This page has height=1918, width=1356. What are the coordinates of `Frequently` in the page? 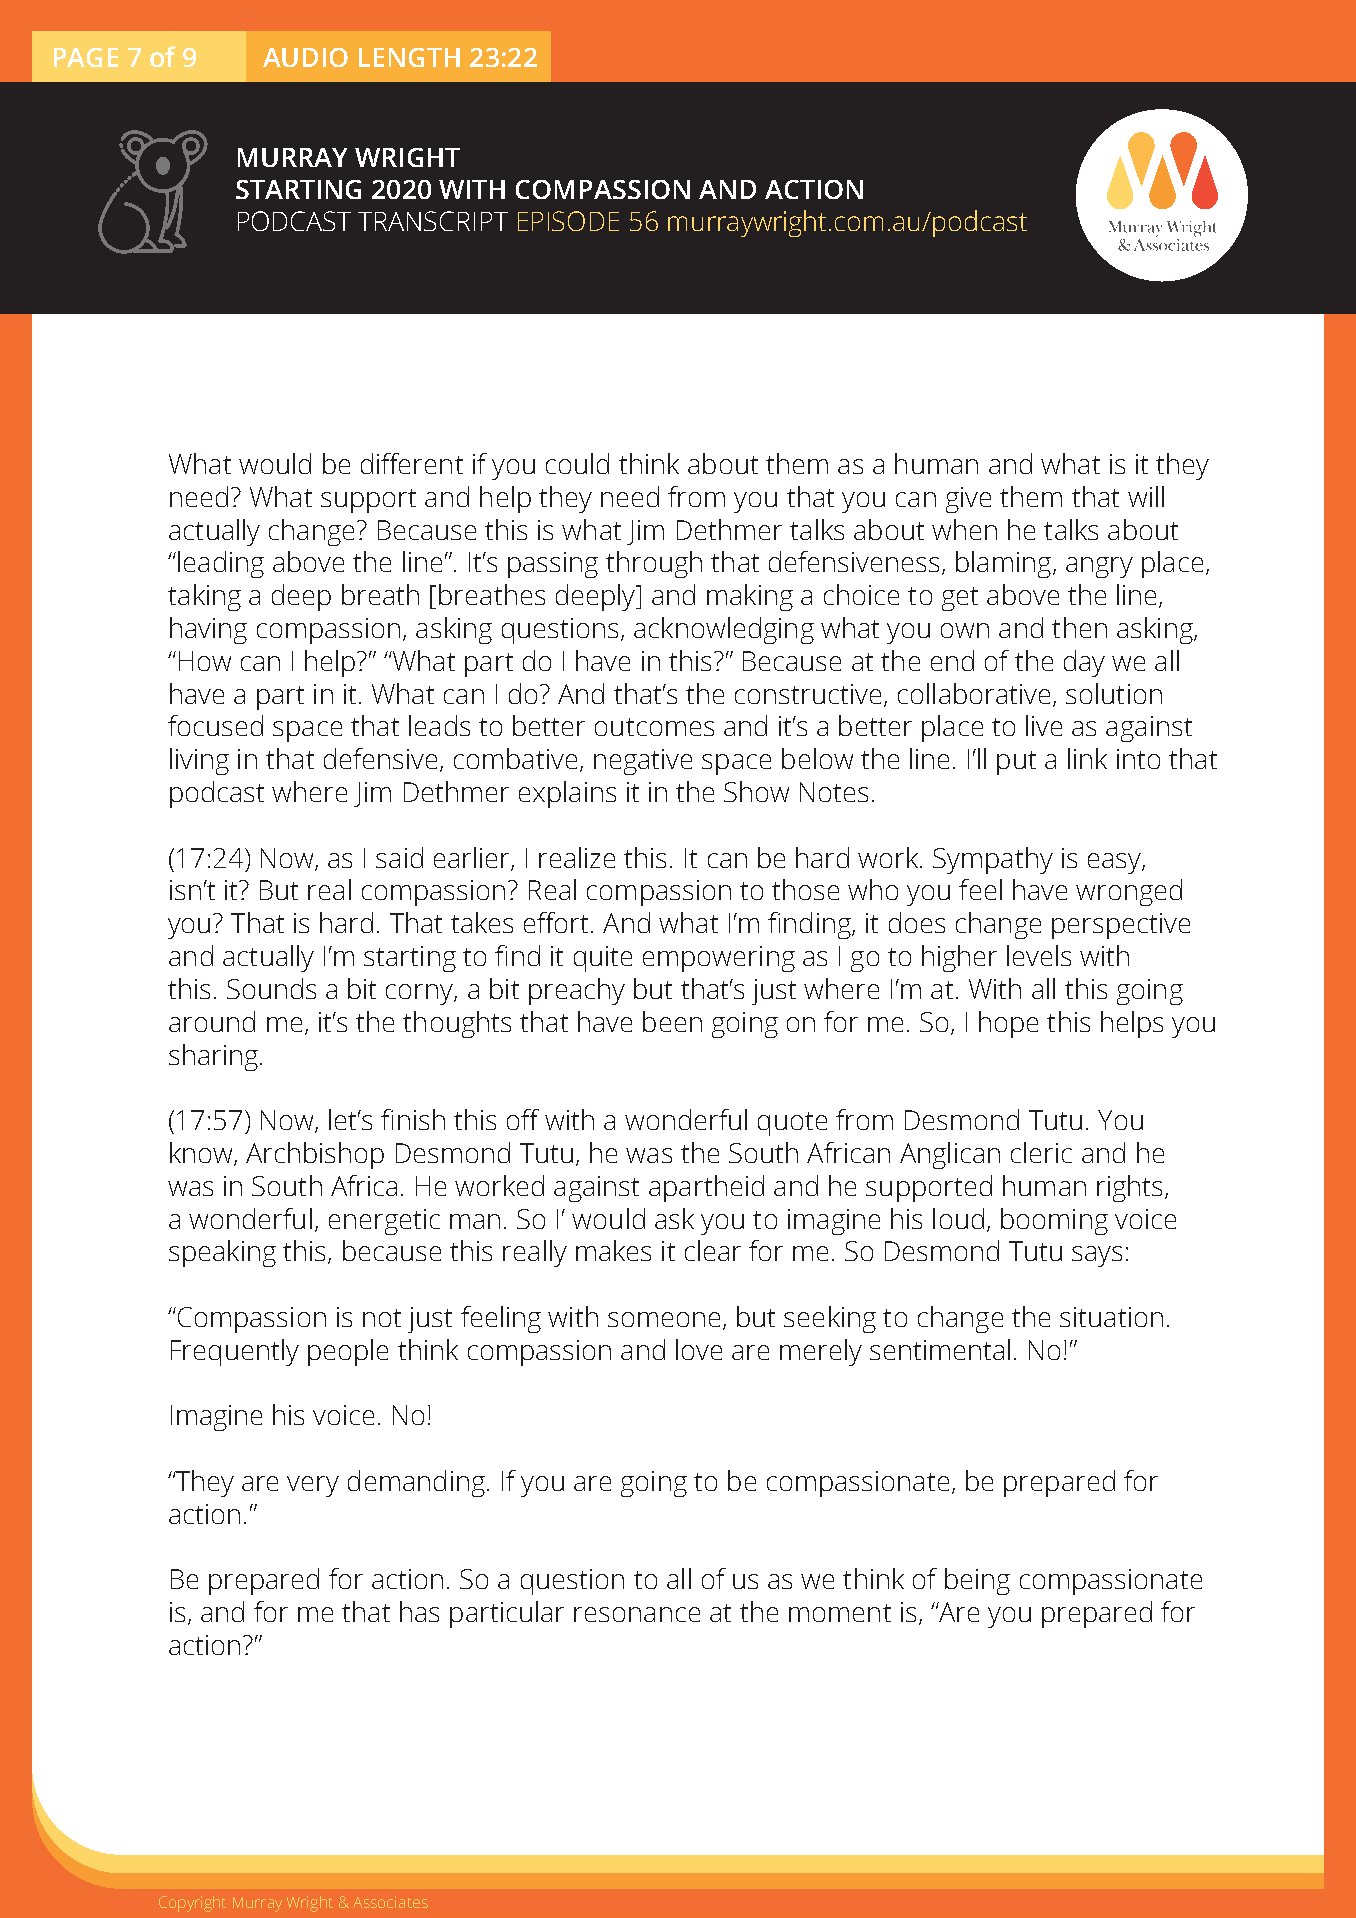 It's located at (235, 1352).
